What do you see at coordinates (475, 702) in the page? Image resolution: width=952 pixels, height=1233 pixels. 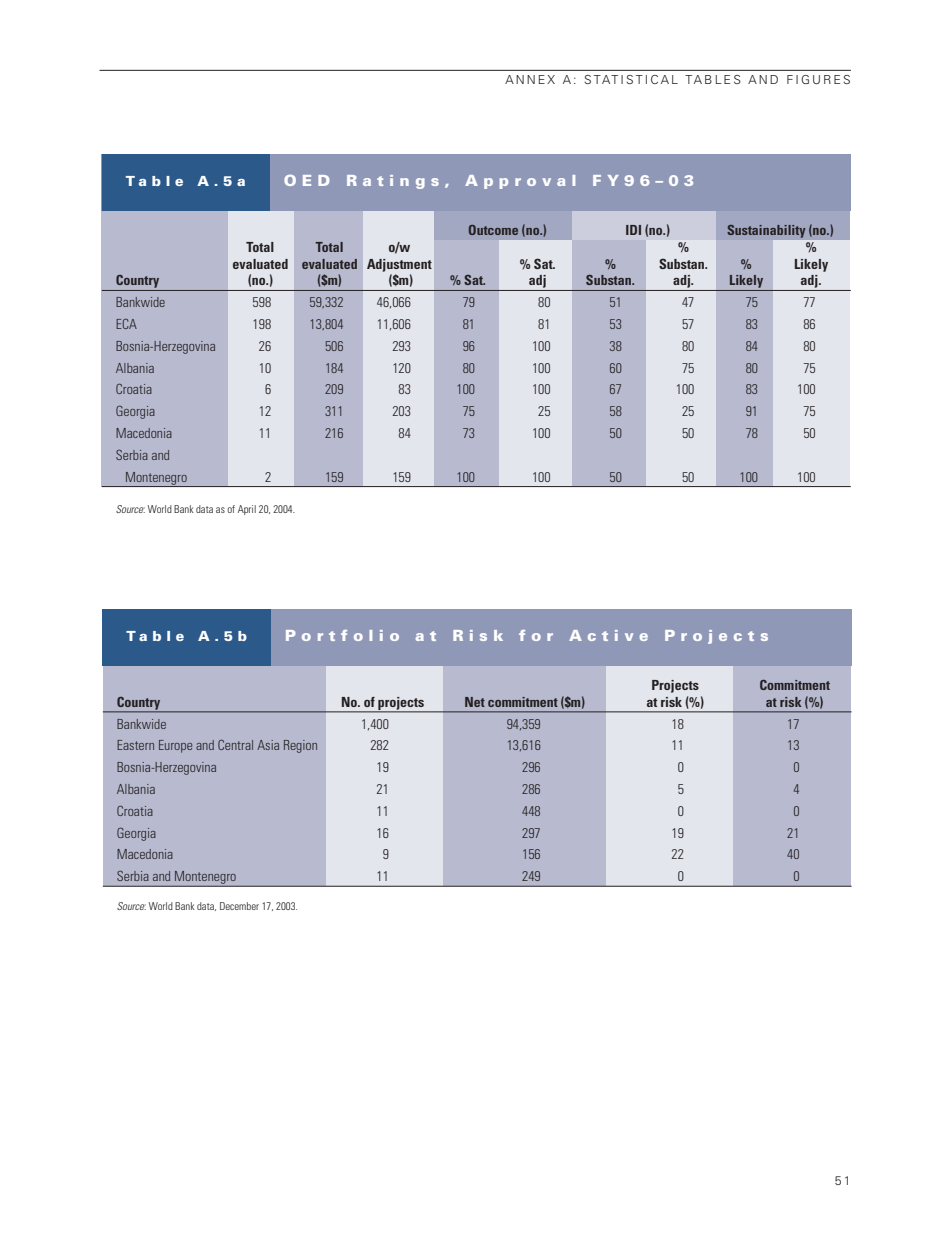 I see `Net` at bounding box center [475, 702].
